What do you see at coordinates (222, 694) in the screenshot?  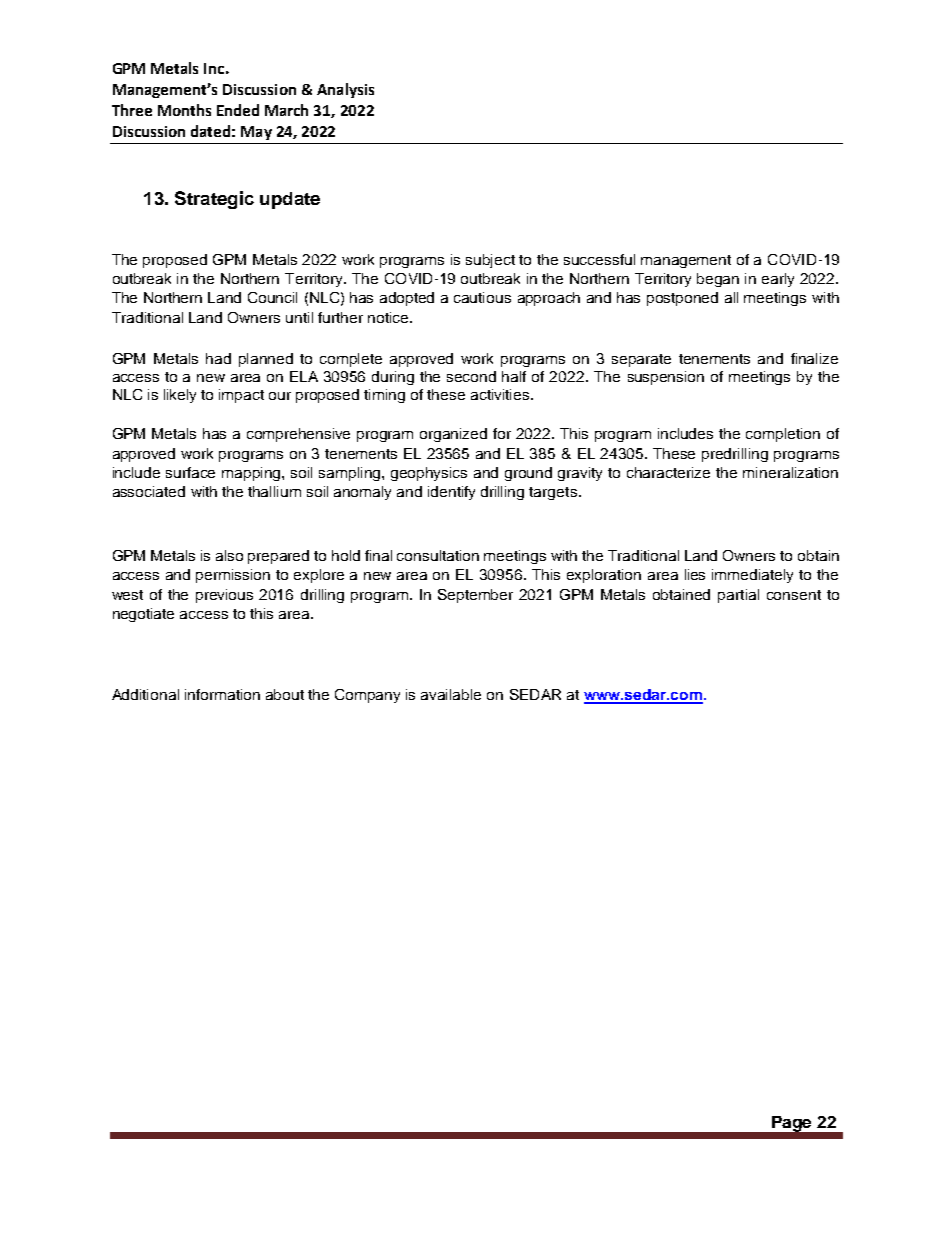 I see `information` at bounding box center [222, 694].
